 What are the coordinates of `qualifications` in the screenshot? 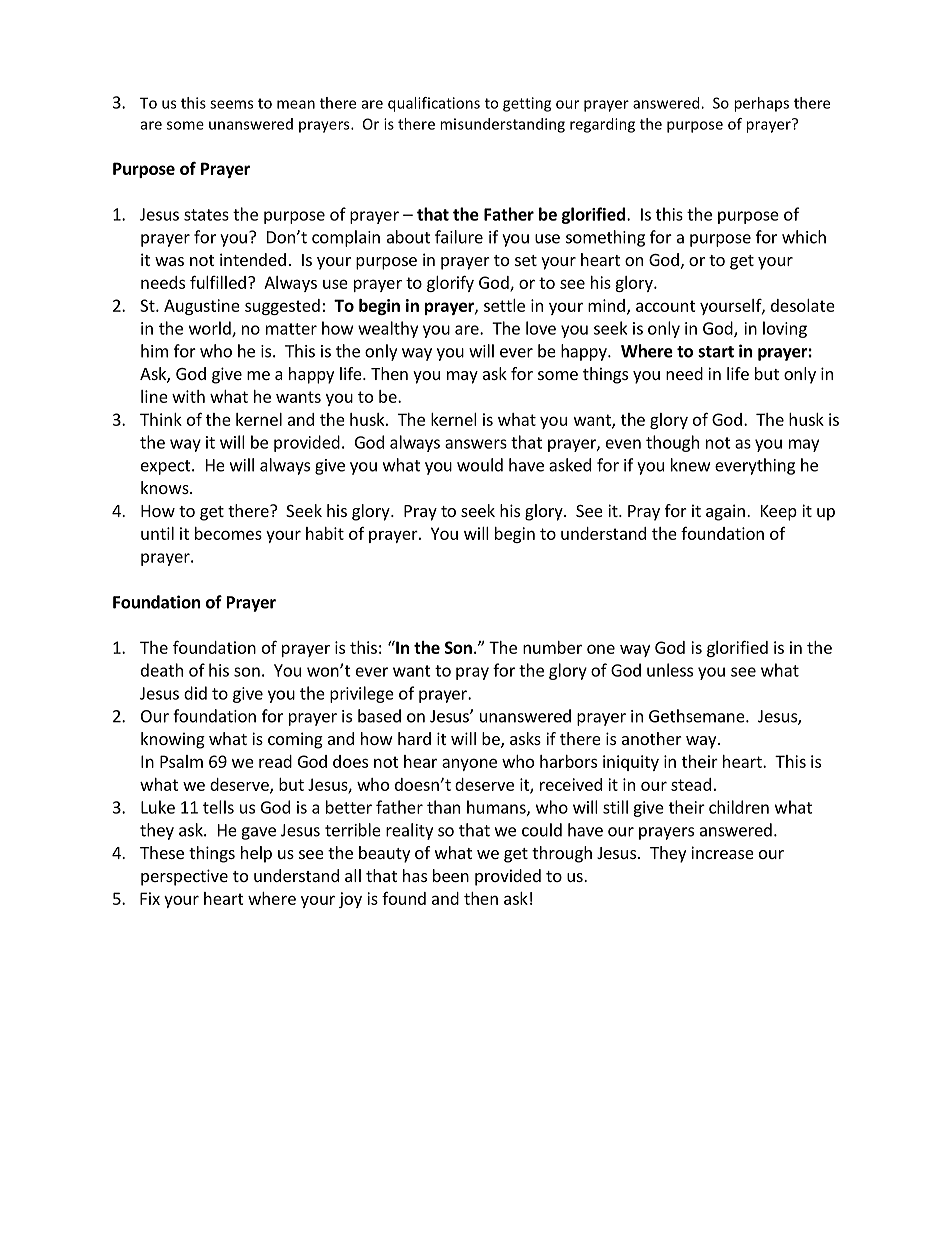 It's located at (434, 104).
